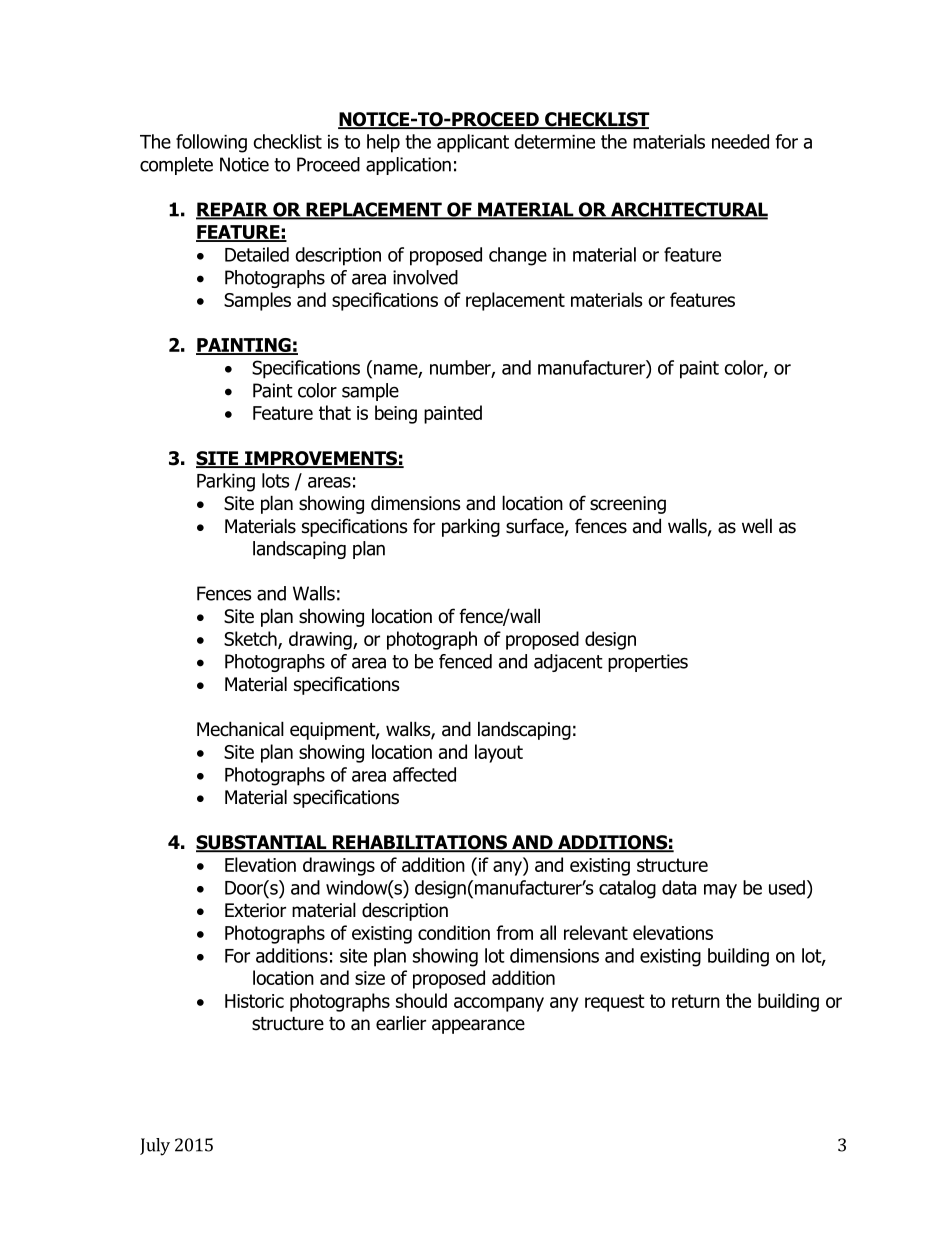  What do you see at coordinates (240, 729) in the page?
I see `Mechanical` at bounding box center [240, 729].
